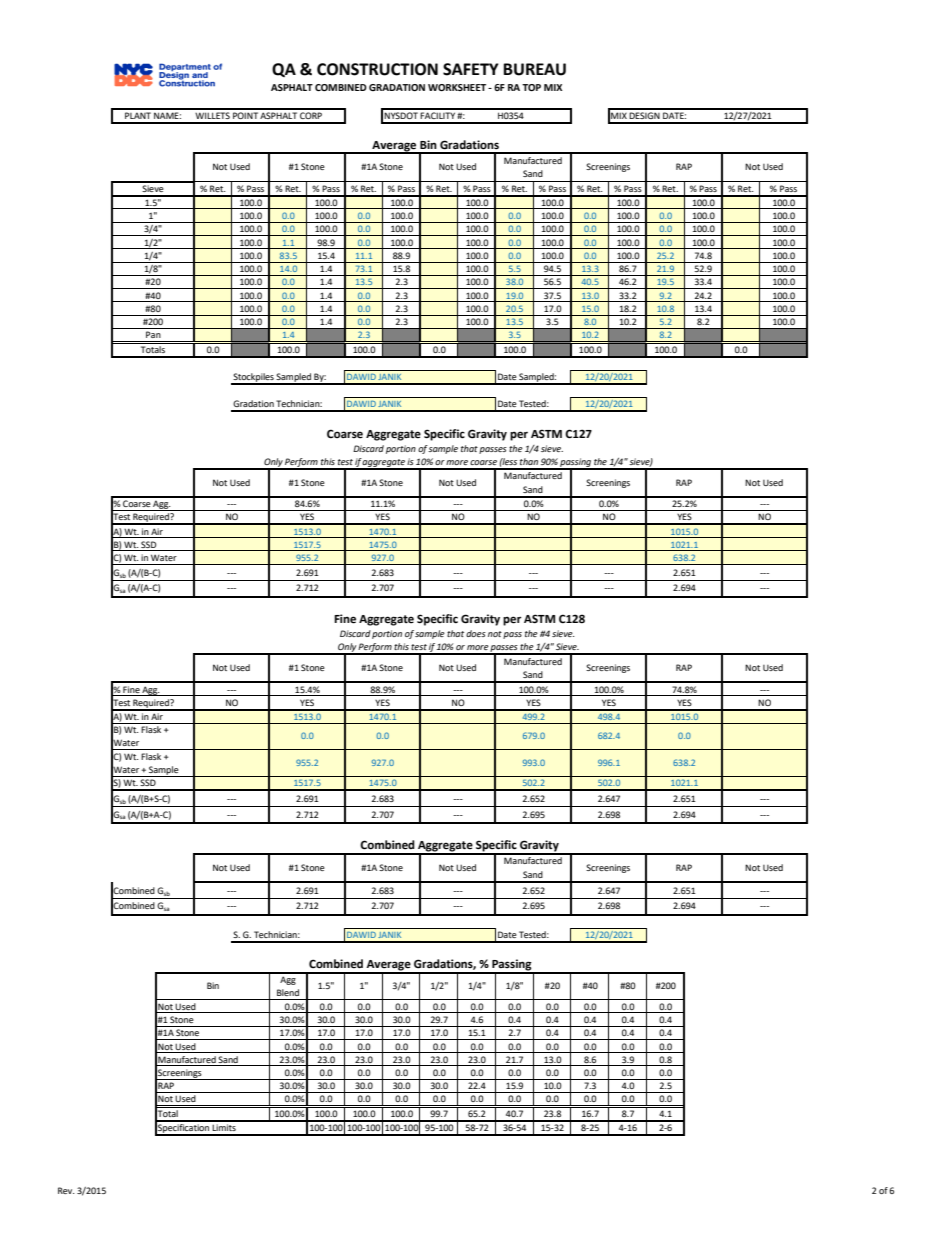 Image resolution: width=952 pixels, height=1233 pixels. Describe the element at coordinates (458, 87) in the image. I see `WORKSHEET` at that location.
